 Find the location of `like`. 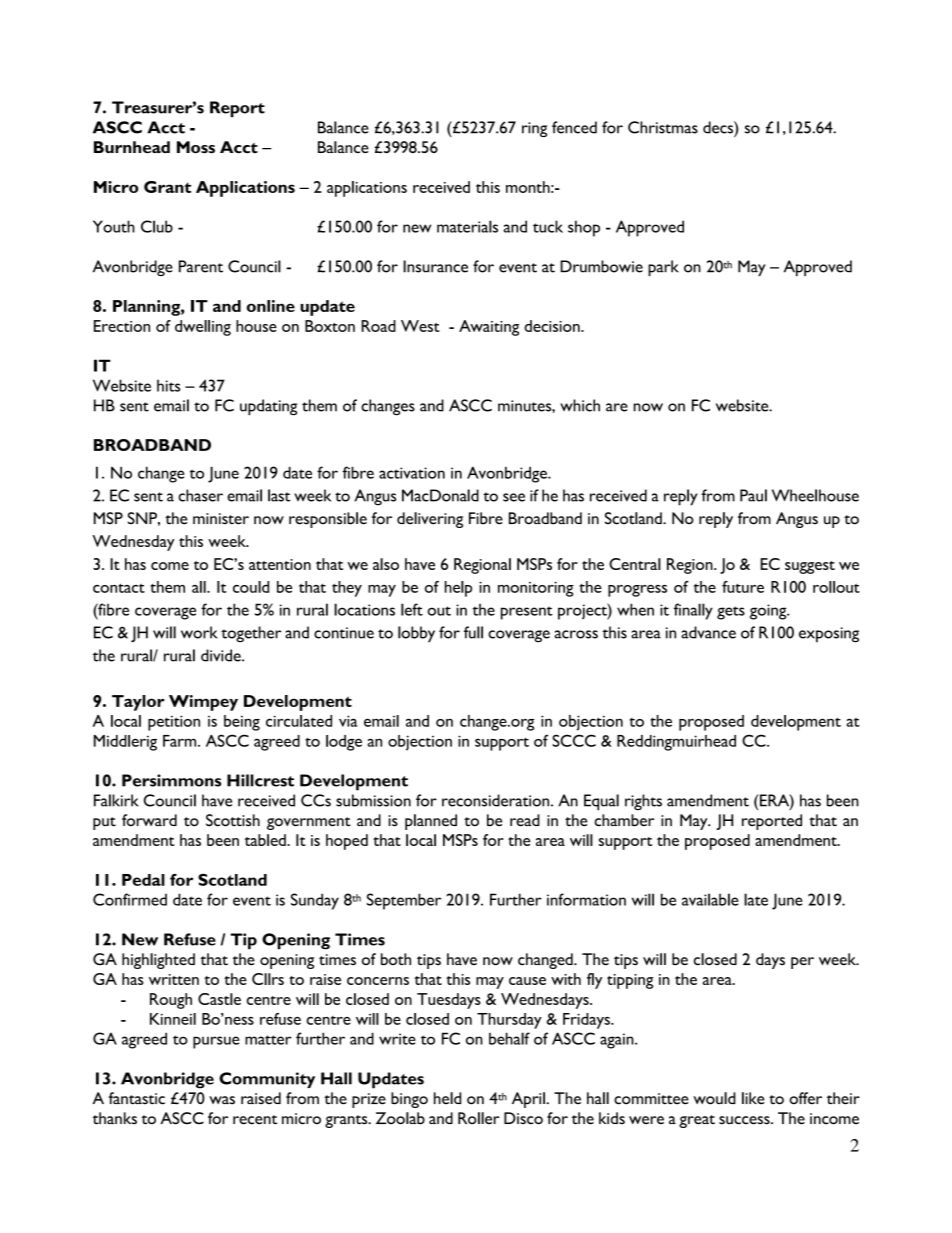

like is located at coordinates (753, 1098).
